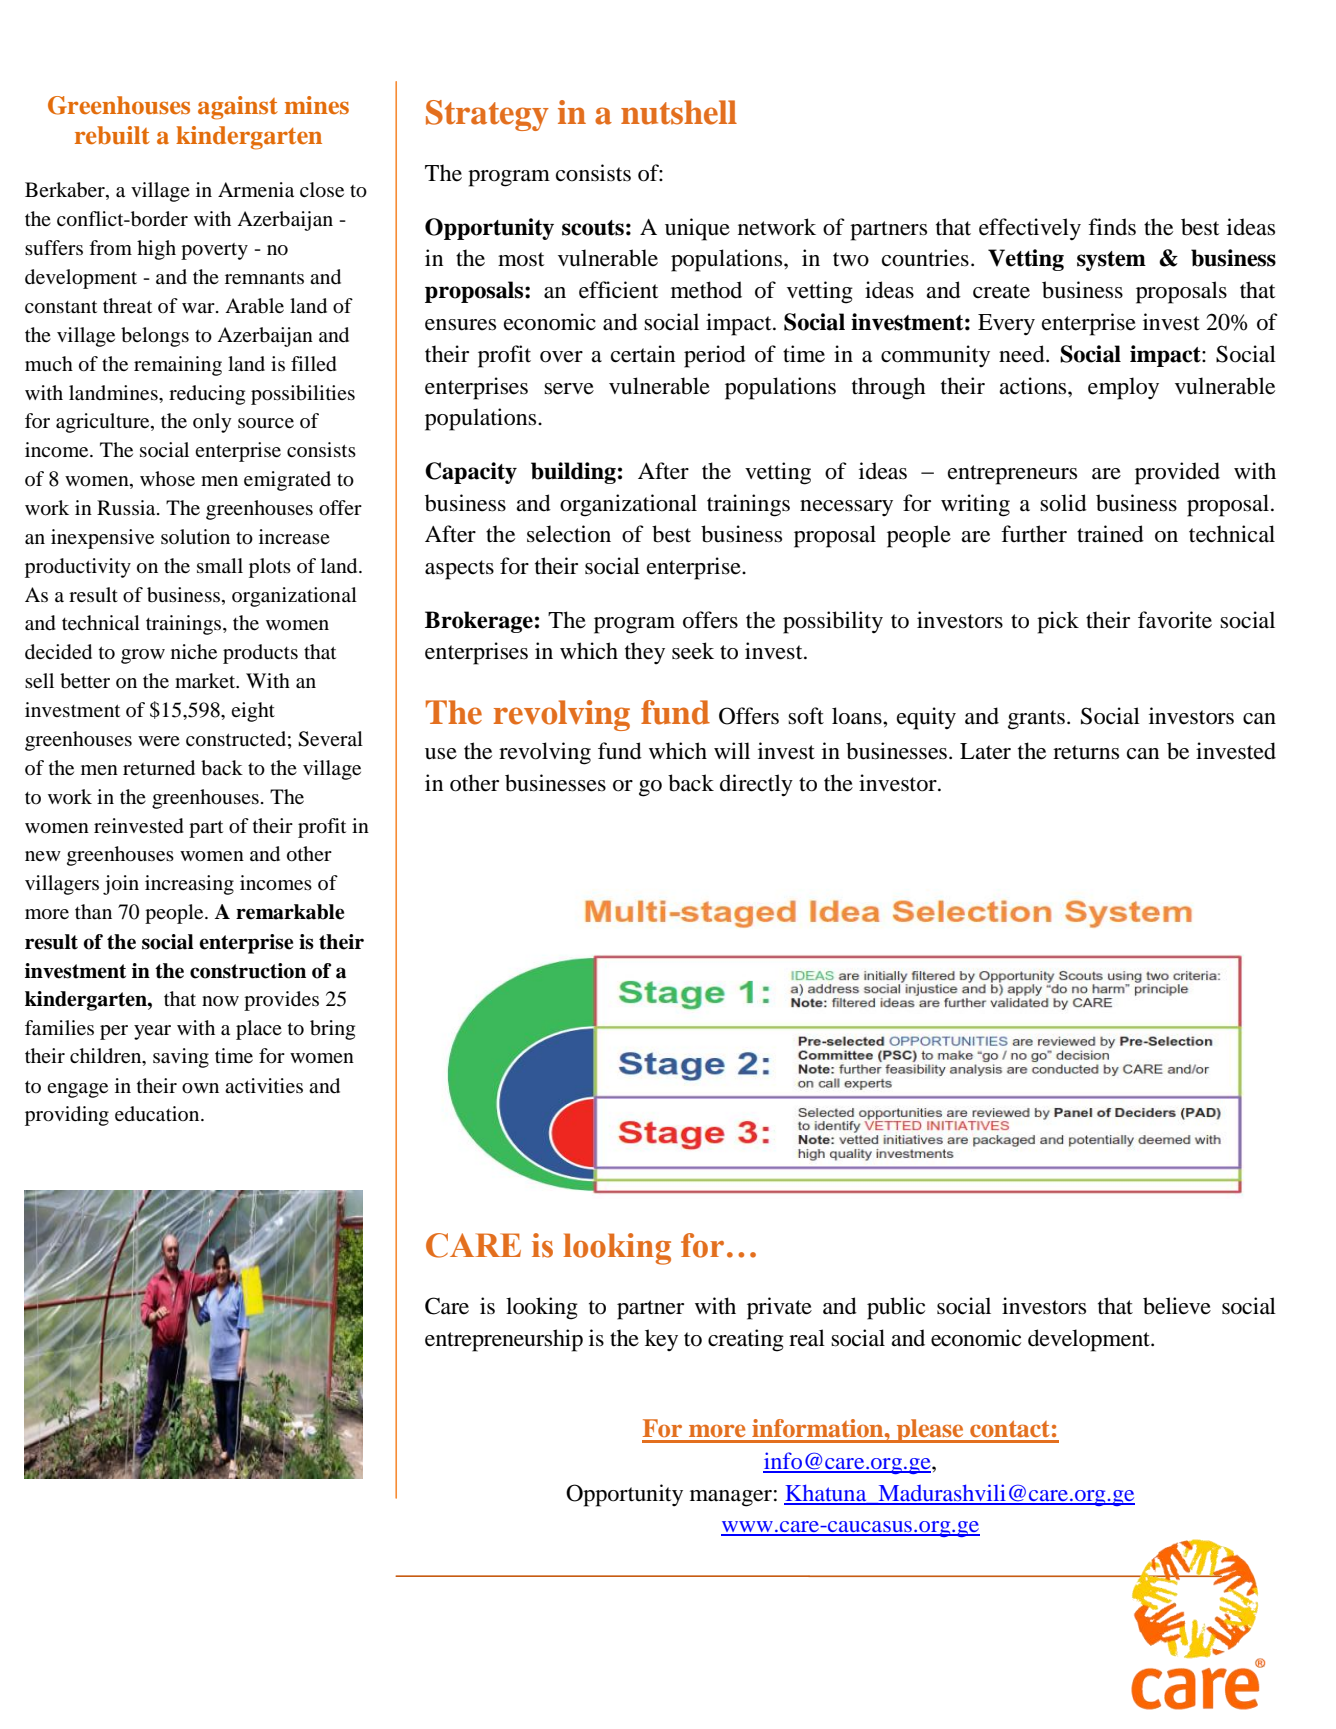 The width and height of the page is (1336, 1729). What do you see at coordinates (1030, 229) in the page?
I see `effectively` at bounding box center [1030, 229].
